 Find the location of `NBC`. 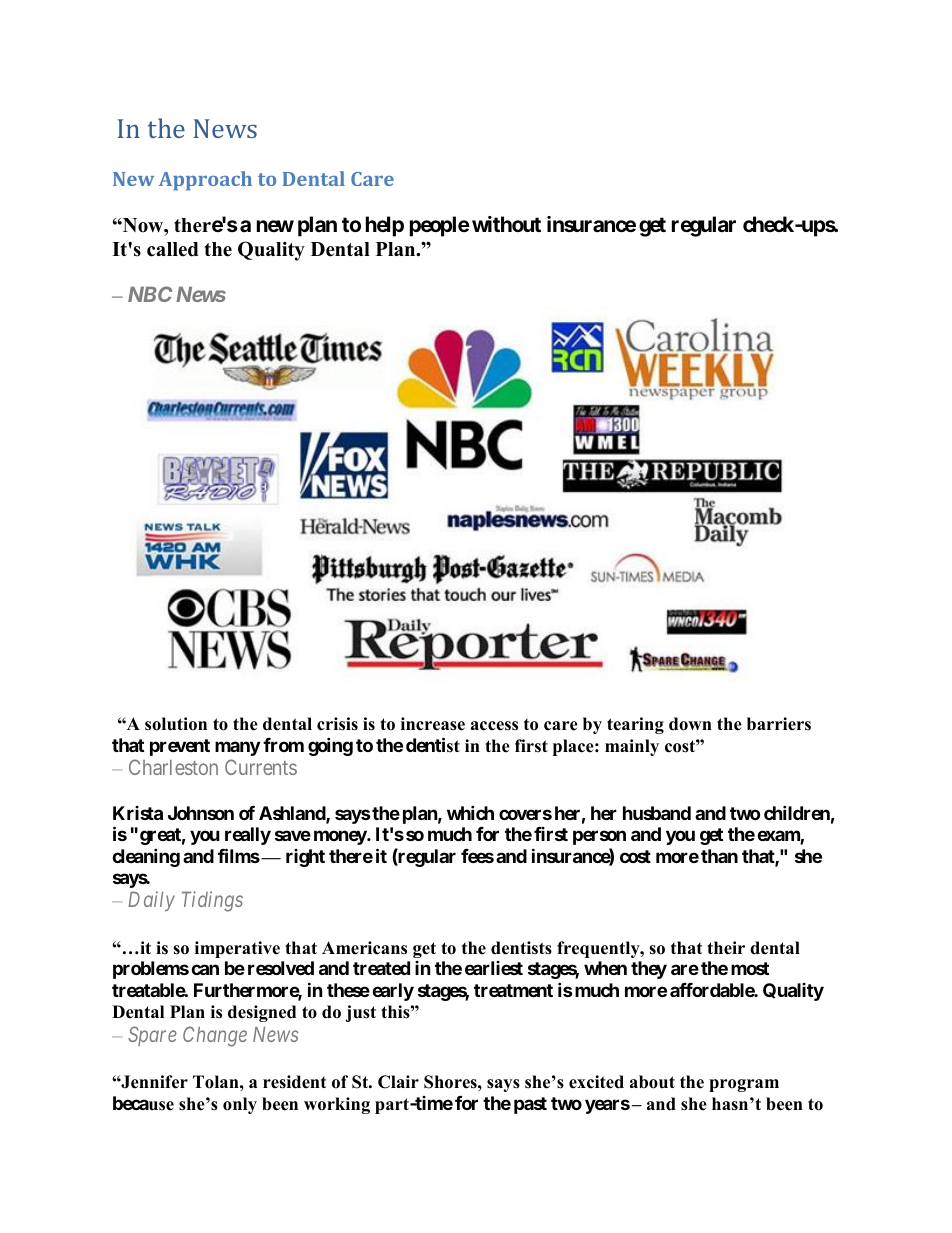

NBC is located at coordinates (150, 294).
